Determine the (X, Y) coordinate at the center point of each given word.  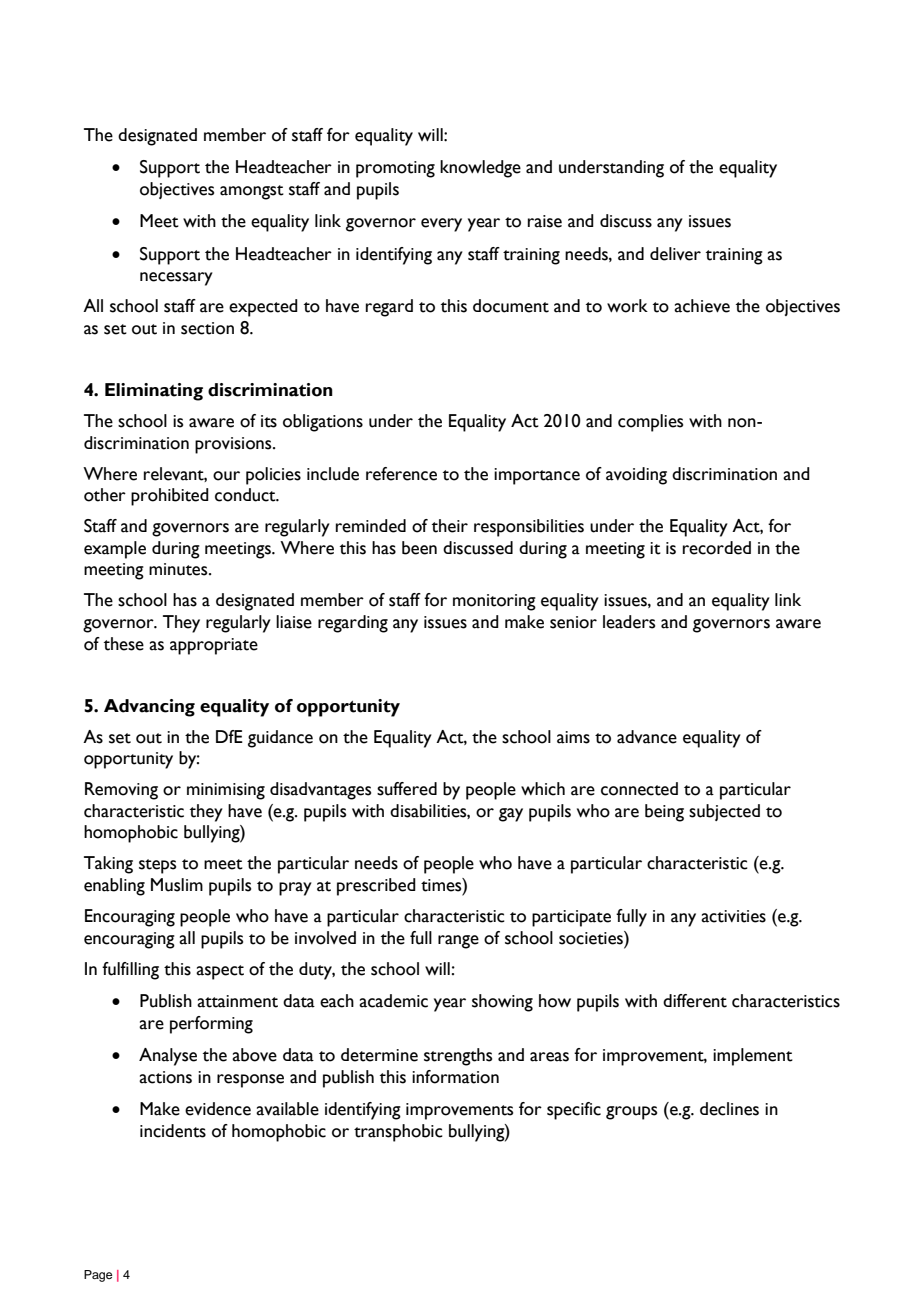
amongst (252, 192)
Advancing (149, 708)
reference (401, 474)
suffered (407, 789)
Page (98, 1276)
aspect (220, 972)
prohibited (170, 497)
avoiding (636, 476)
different (695, 1001)
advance (647, 737)
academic (393, 1001)
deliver (675, 254)
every (441, 225)
